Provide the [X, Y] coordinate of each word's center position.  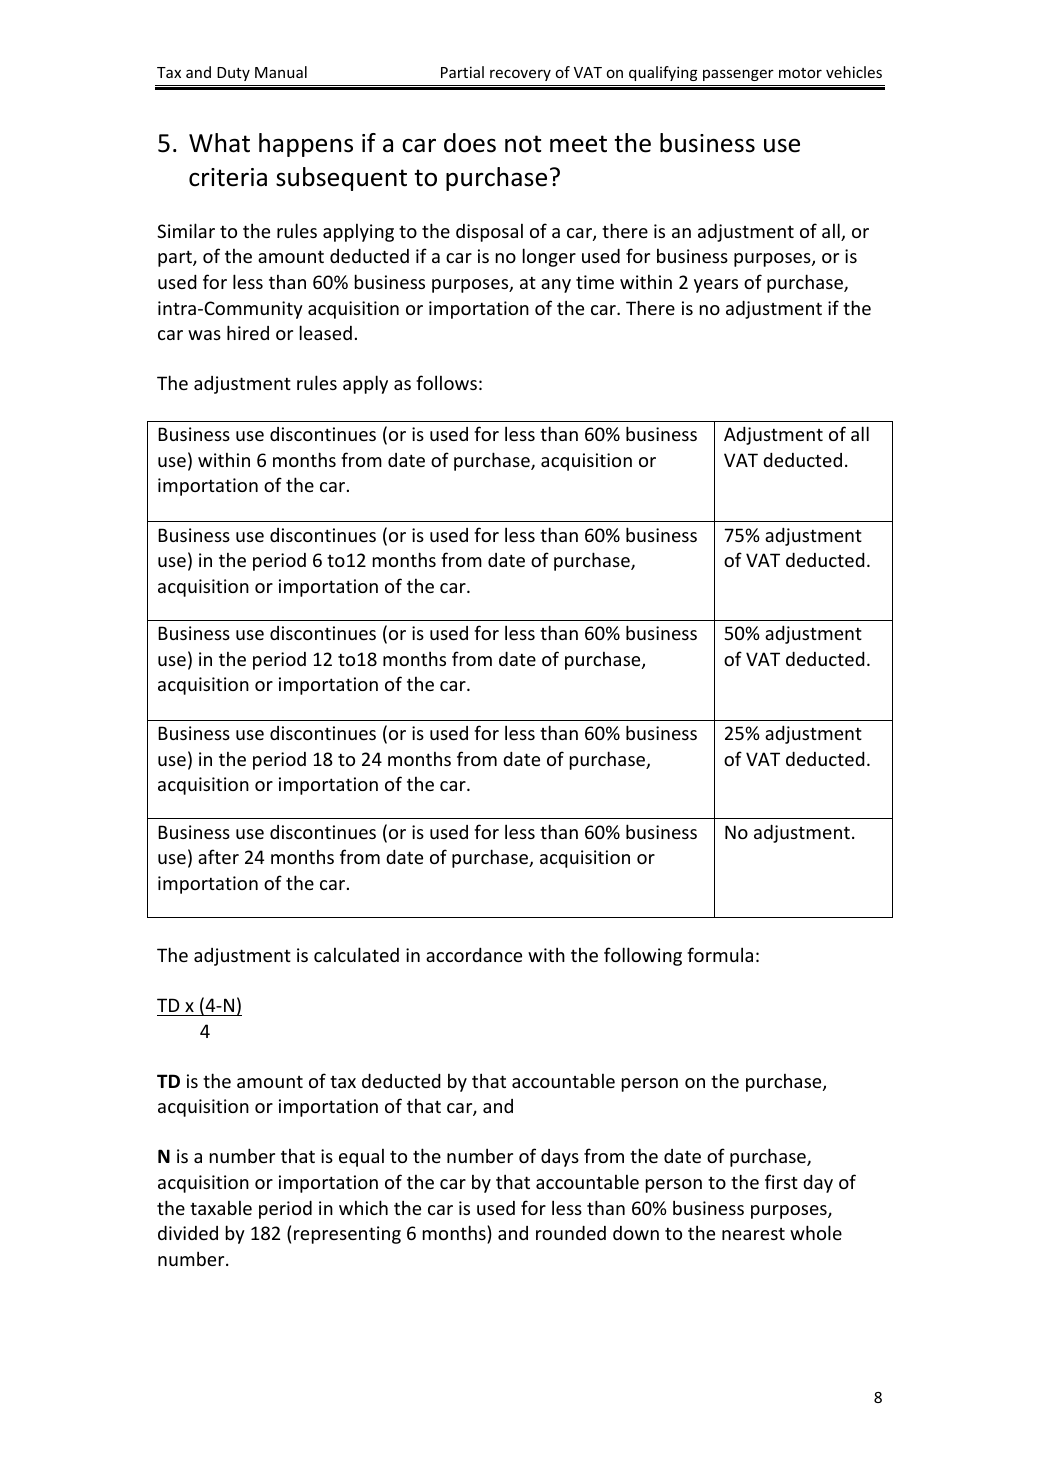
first [781, 1181]
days [560, 1158]
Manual [281, 72]
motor [800, 73]
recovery [520, 75]
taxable [221, 1207]
